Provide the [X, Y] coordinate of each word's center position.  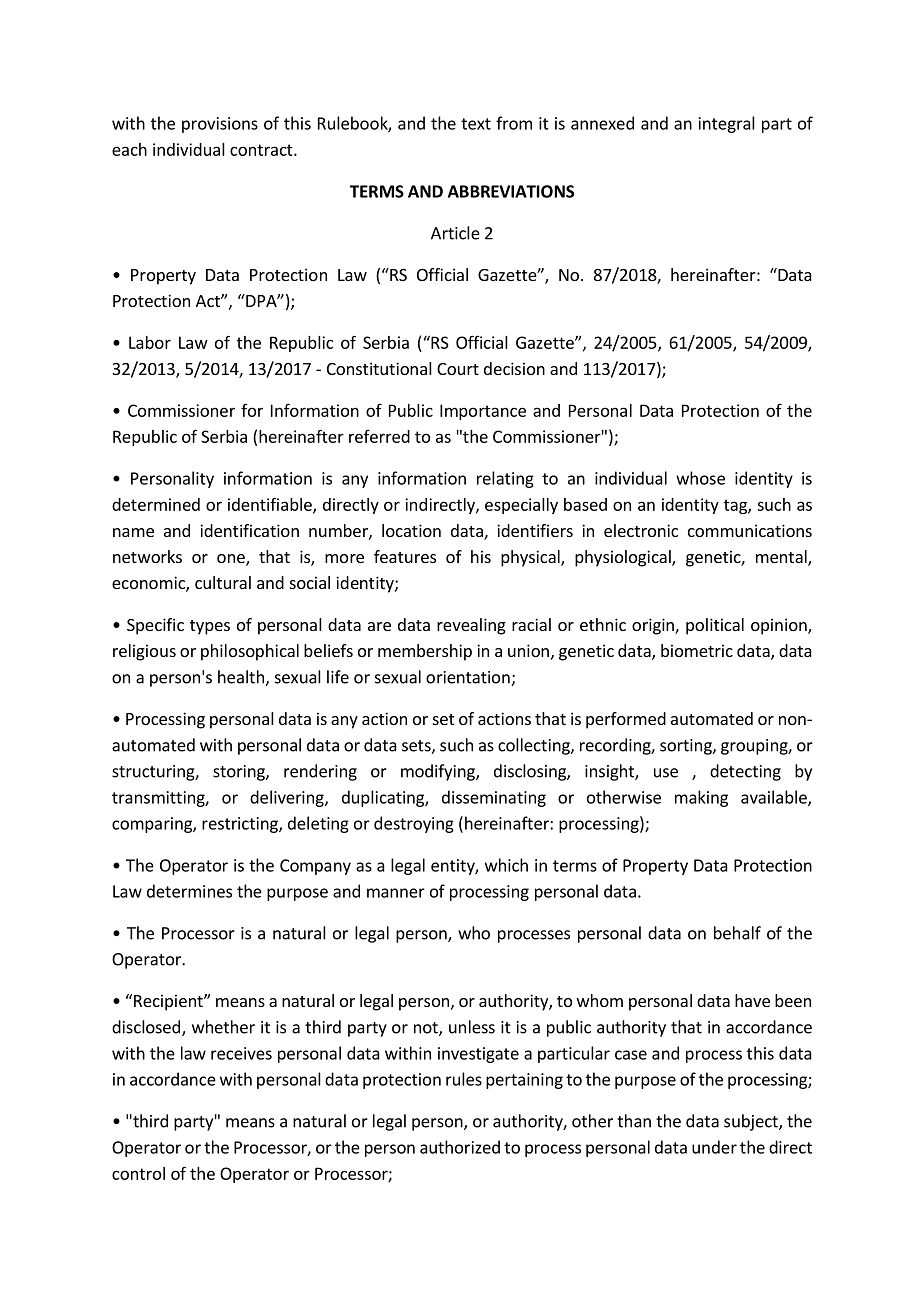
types [210, 627]
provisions [220, 125]
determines [189, 891]
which [506, 865]
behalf [737, 933]
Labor [150, 342]
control [138, 1173]
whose [700, 478]
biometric [697, 650]
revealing [471, 626]
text [476, 124]
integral [727, 124]
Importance [483, 412]
